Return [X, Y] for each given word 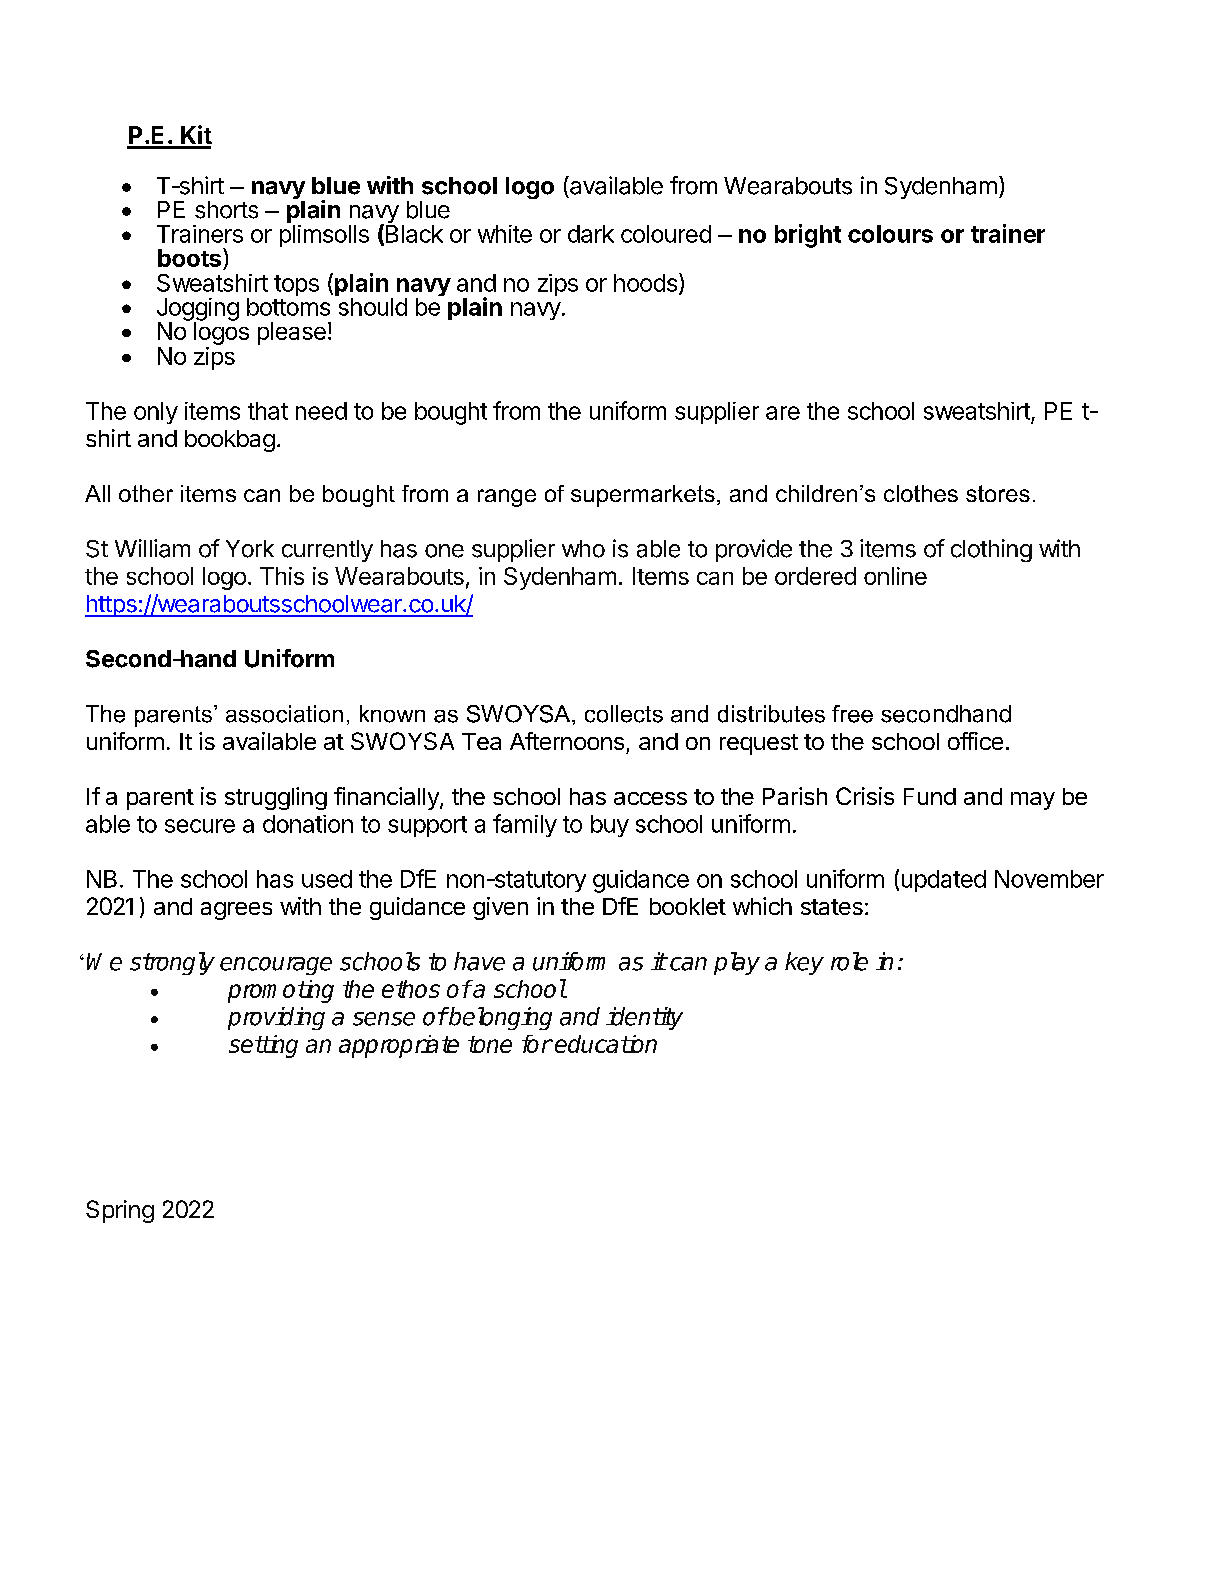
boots [189, 258]
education [606, 1044]
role [849, 961]
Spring [120, 1211]
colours [890, 234]
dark [591, 234]
